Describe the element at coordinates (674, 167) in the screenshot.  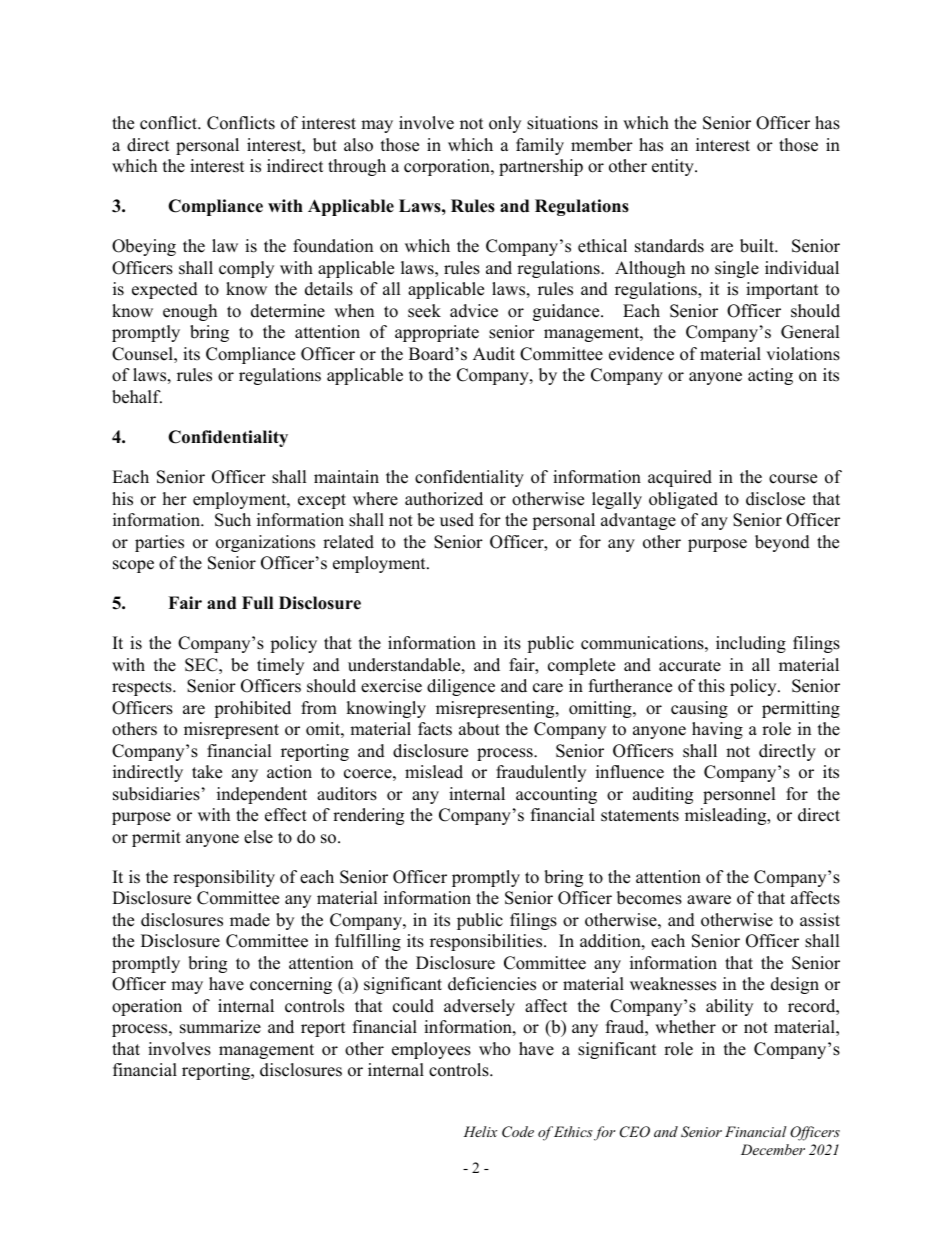
I see `entity` at that location.
